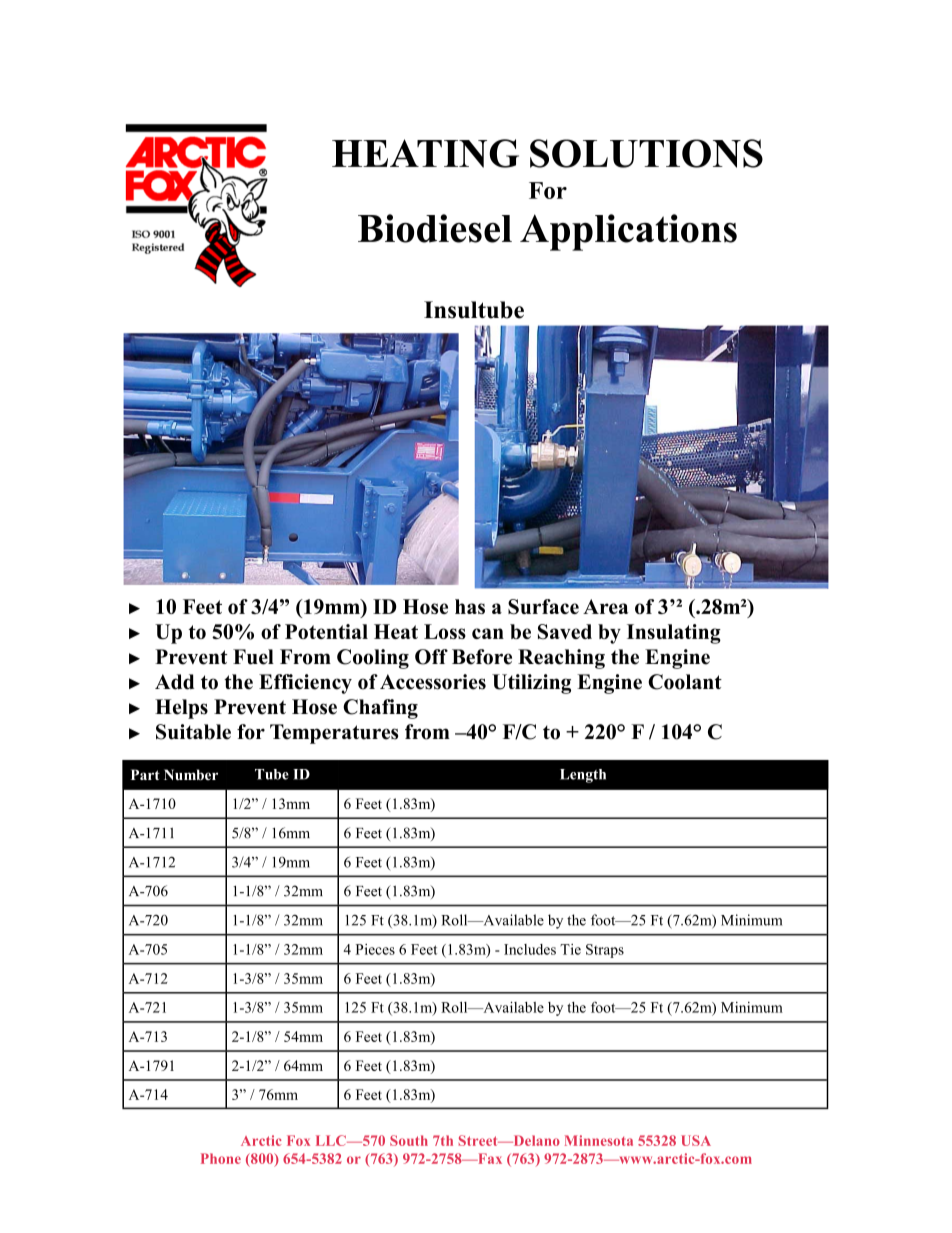 The height and width of the screenshot is (1233, 952). Describe the element at coordinates (191, 774) in the screenshot. I see `Number` at that location.
